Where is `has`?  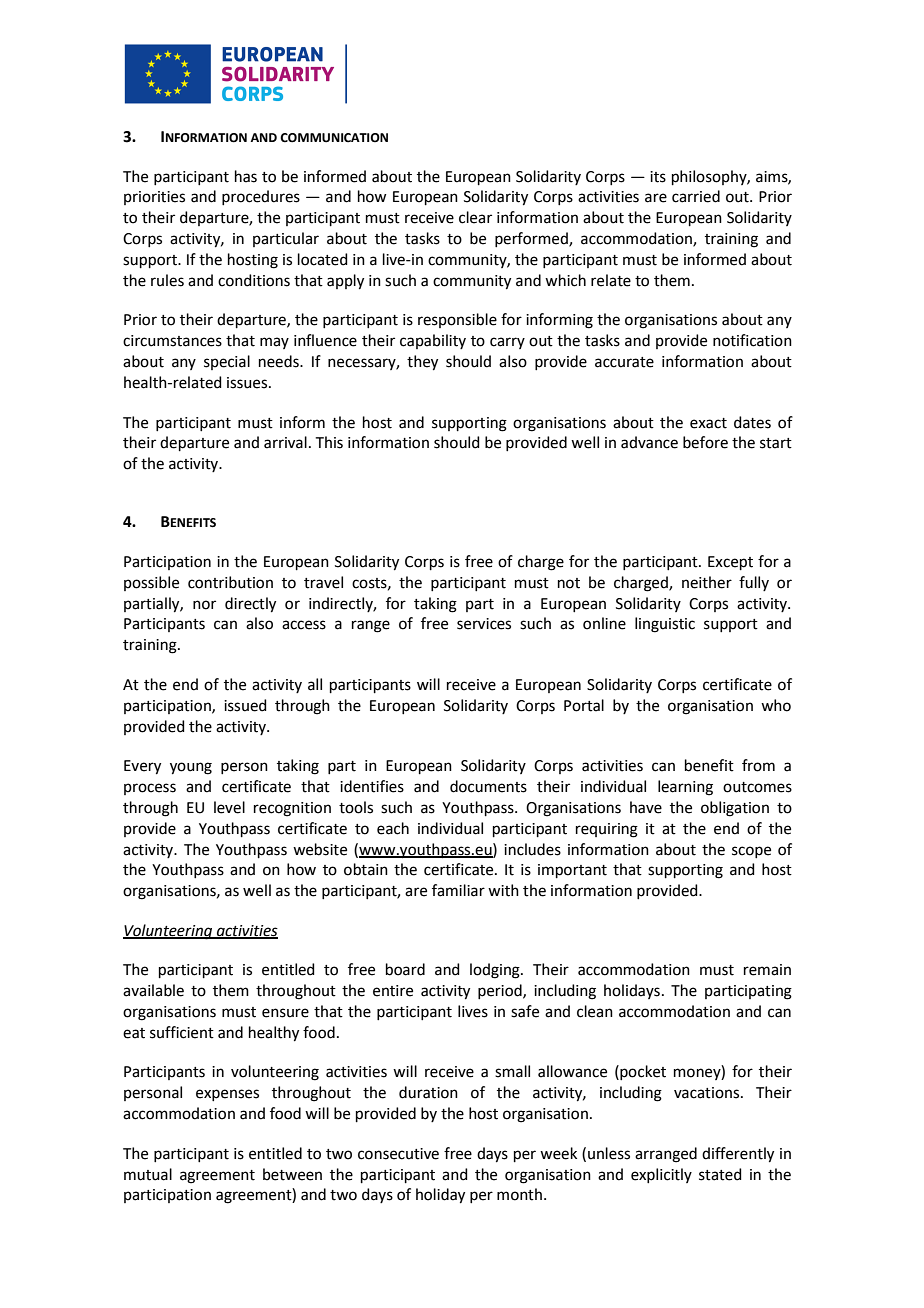 has is located at coordinates (246, 176).
